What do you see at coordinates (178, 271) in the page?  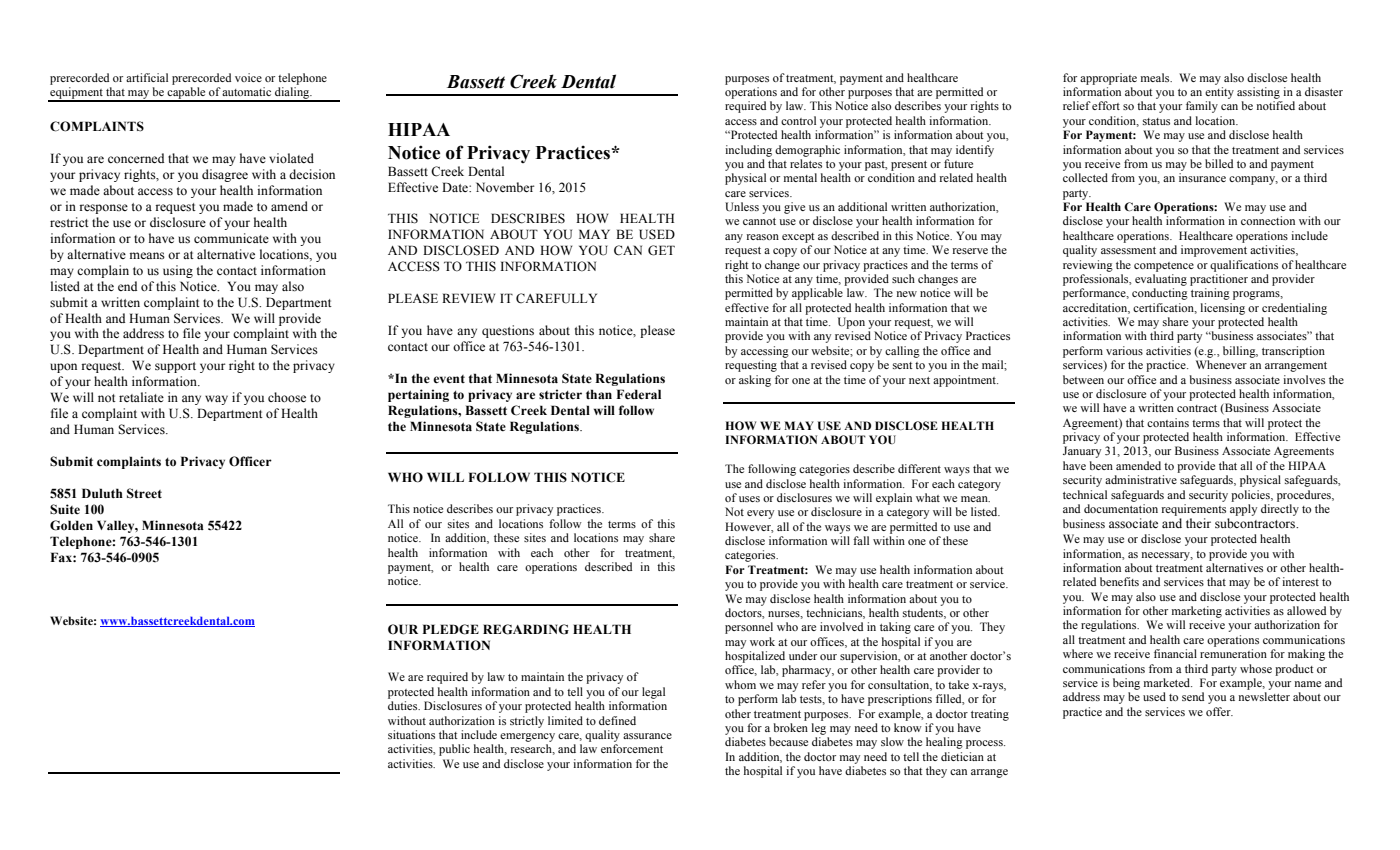 I see `using` at bounding box center [178, 271].
